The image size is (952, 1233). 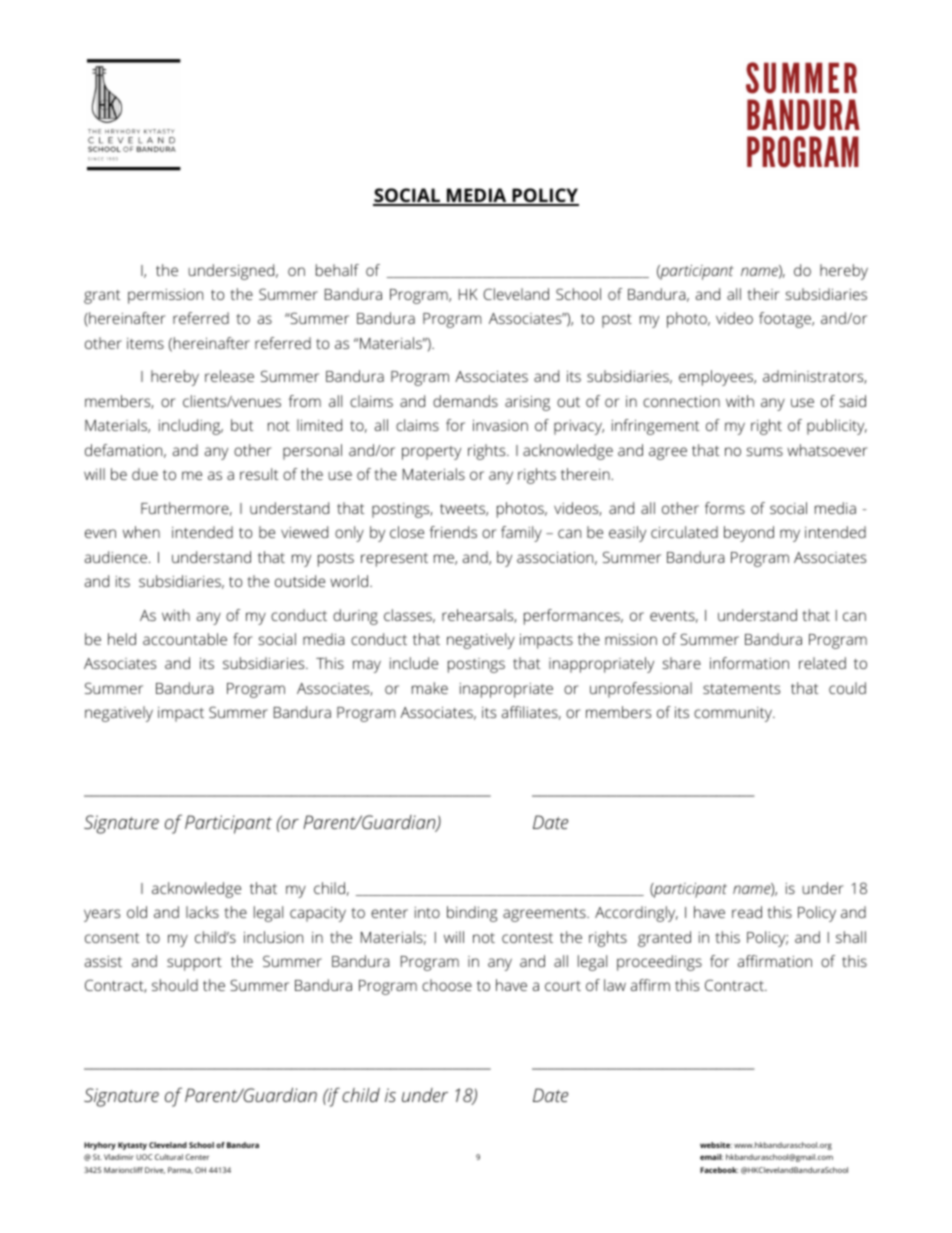 I want to click on accountable, so click(x=185, y=639).
